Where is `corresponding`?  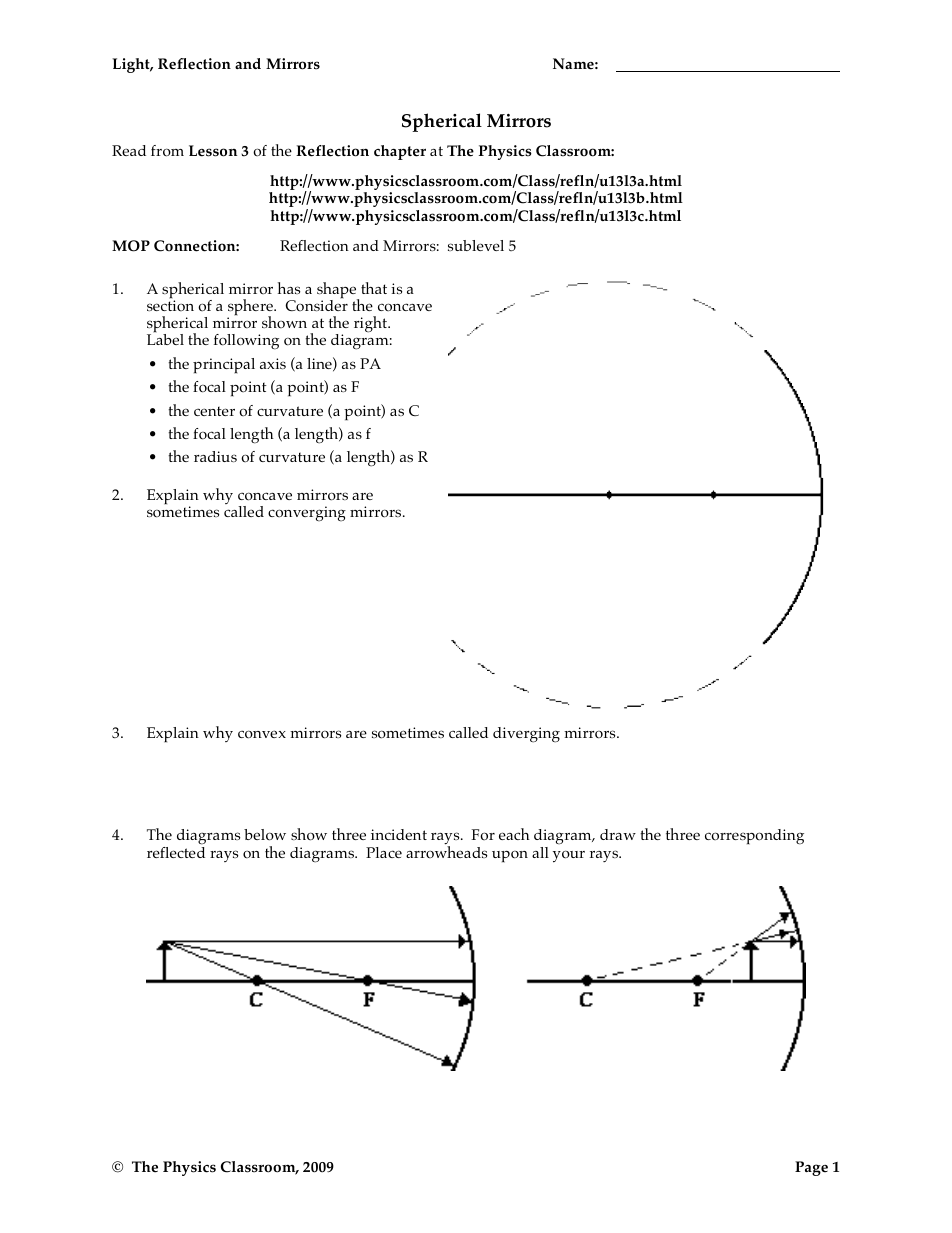 corresponding is located at coordinates (754, 837).
